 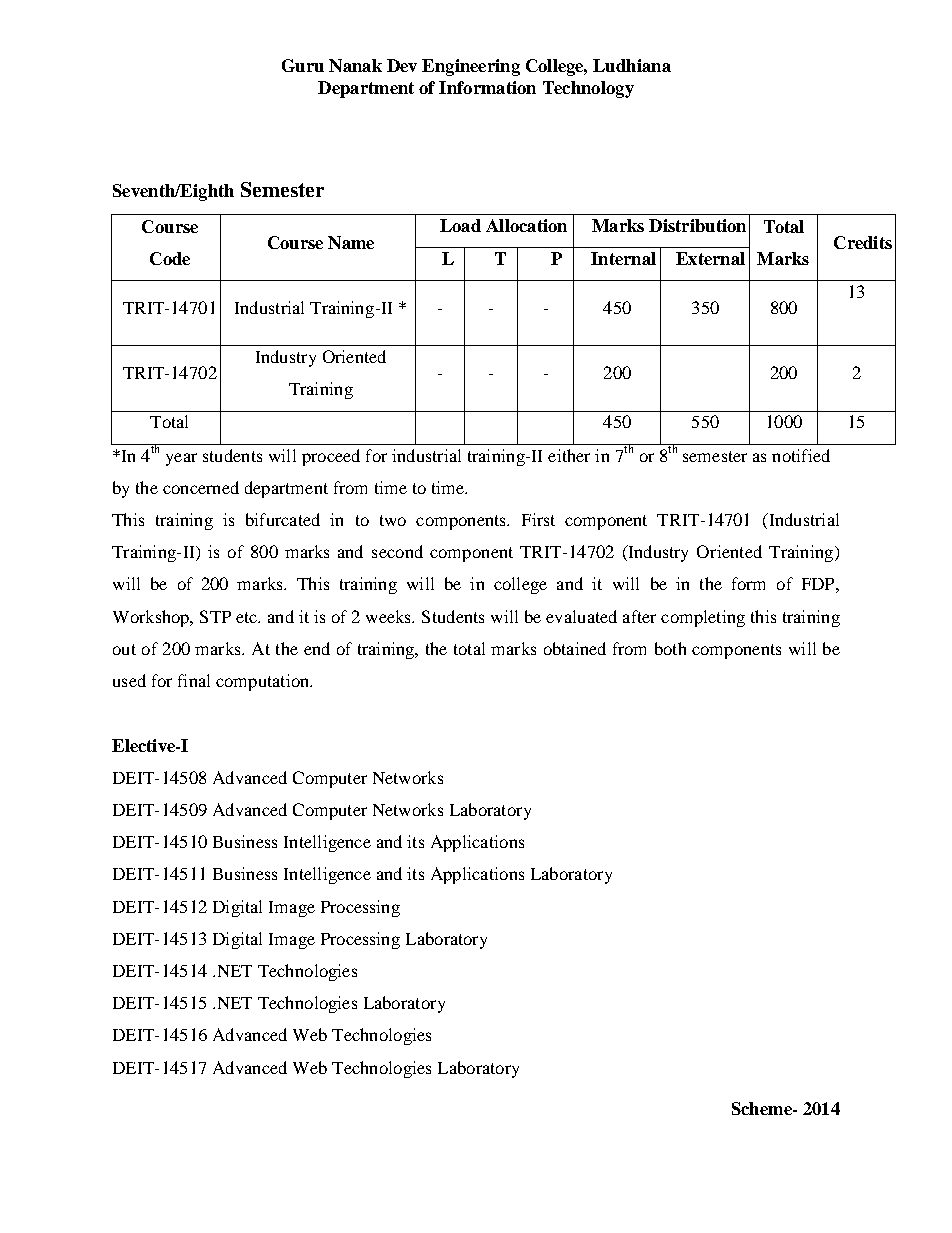 I want to click on Technology, so click(x=588, y=89).
